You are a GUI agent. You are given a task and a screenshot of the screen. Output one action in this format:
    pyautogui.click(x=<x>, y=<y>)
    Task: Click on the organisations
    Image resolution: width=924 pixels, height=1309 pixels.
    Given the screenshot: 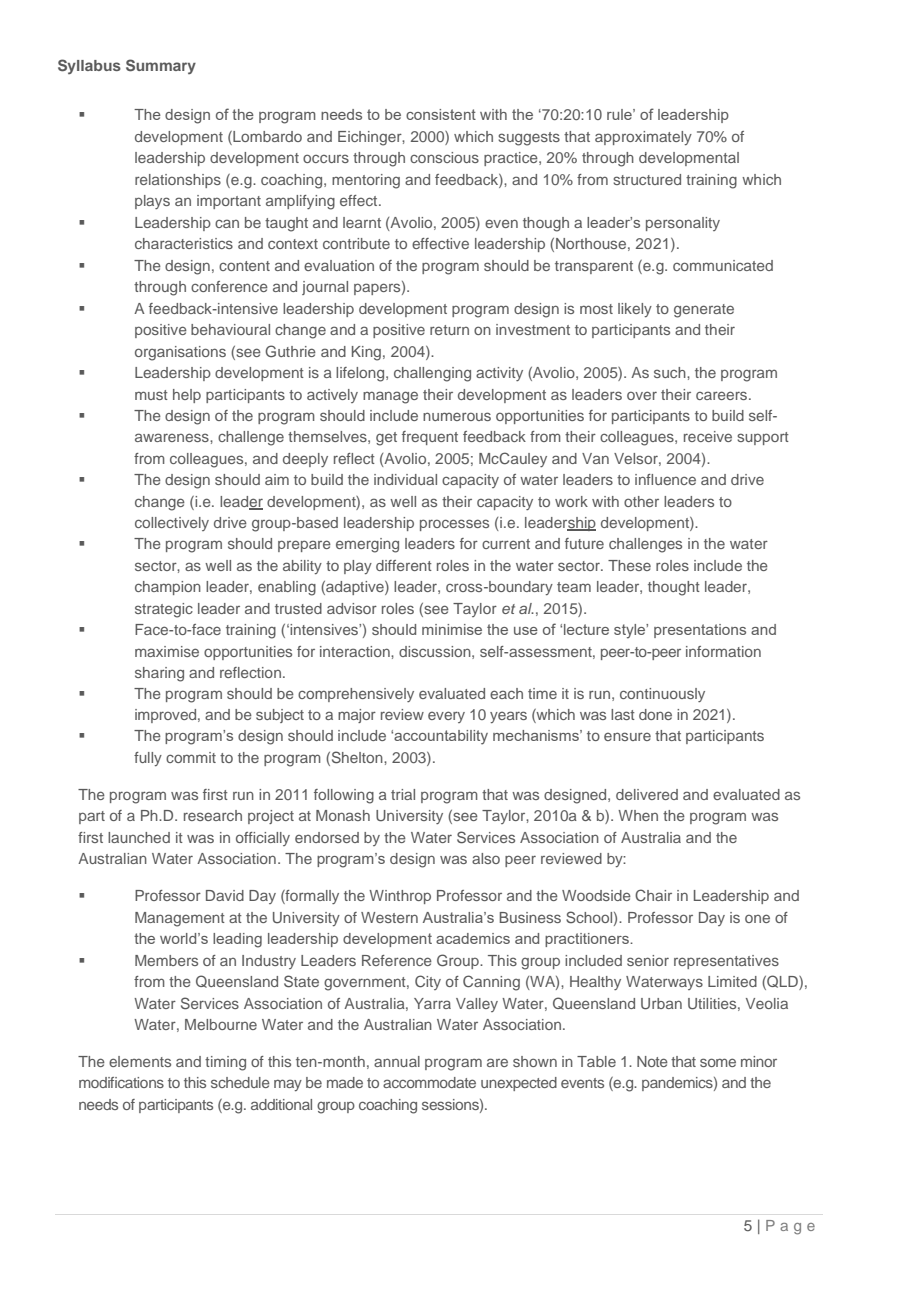 What is the action you would take?
    pyautogui.click(x=180, y=353)
